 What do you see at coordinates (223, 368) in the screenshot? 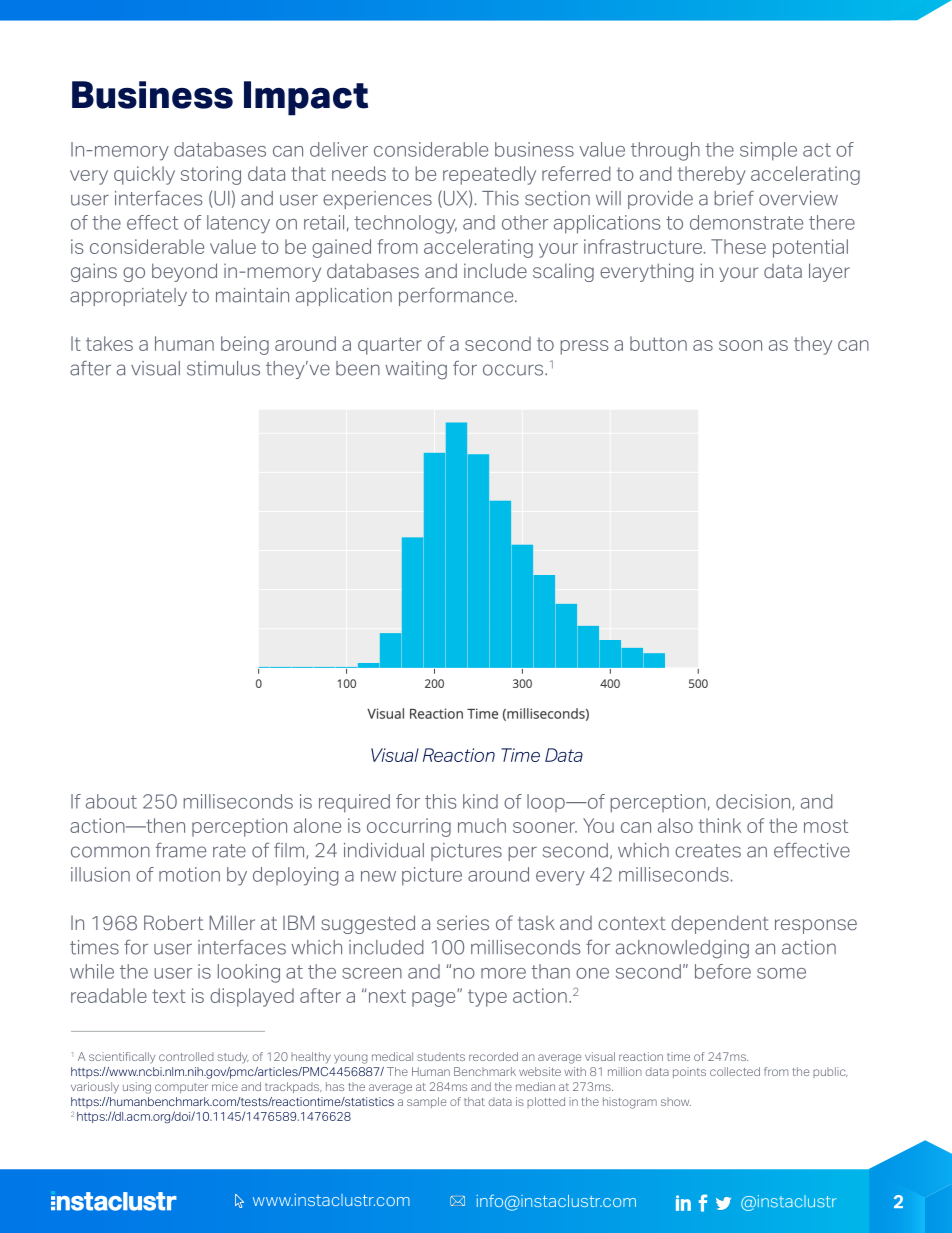
I see `stimulus` at bounding box center [223, 368].
